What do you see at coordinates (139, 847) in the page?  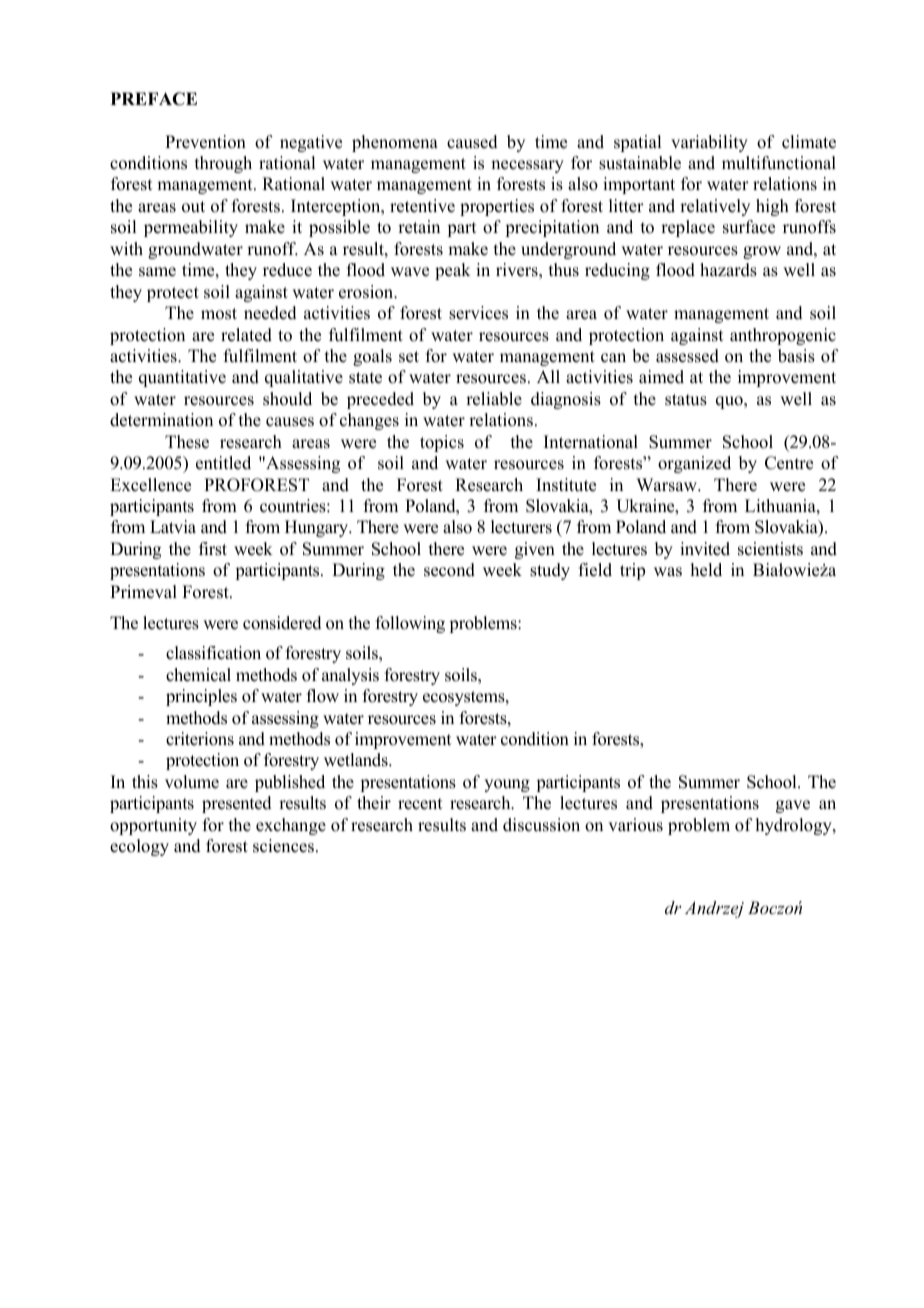 I see `ecology` at bounding box center [139, 847].
